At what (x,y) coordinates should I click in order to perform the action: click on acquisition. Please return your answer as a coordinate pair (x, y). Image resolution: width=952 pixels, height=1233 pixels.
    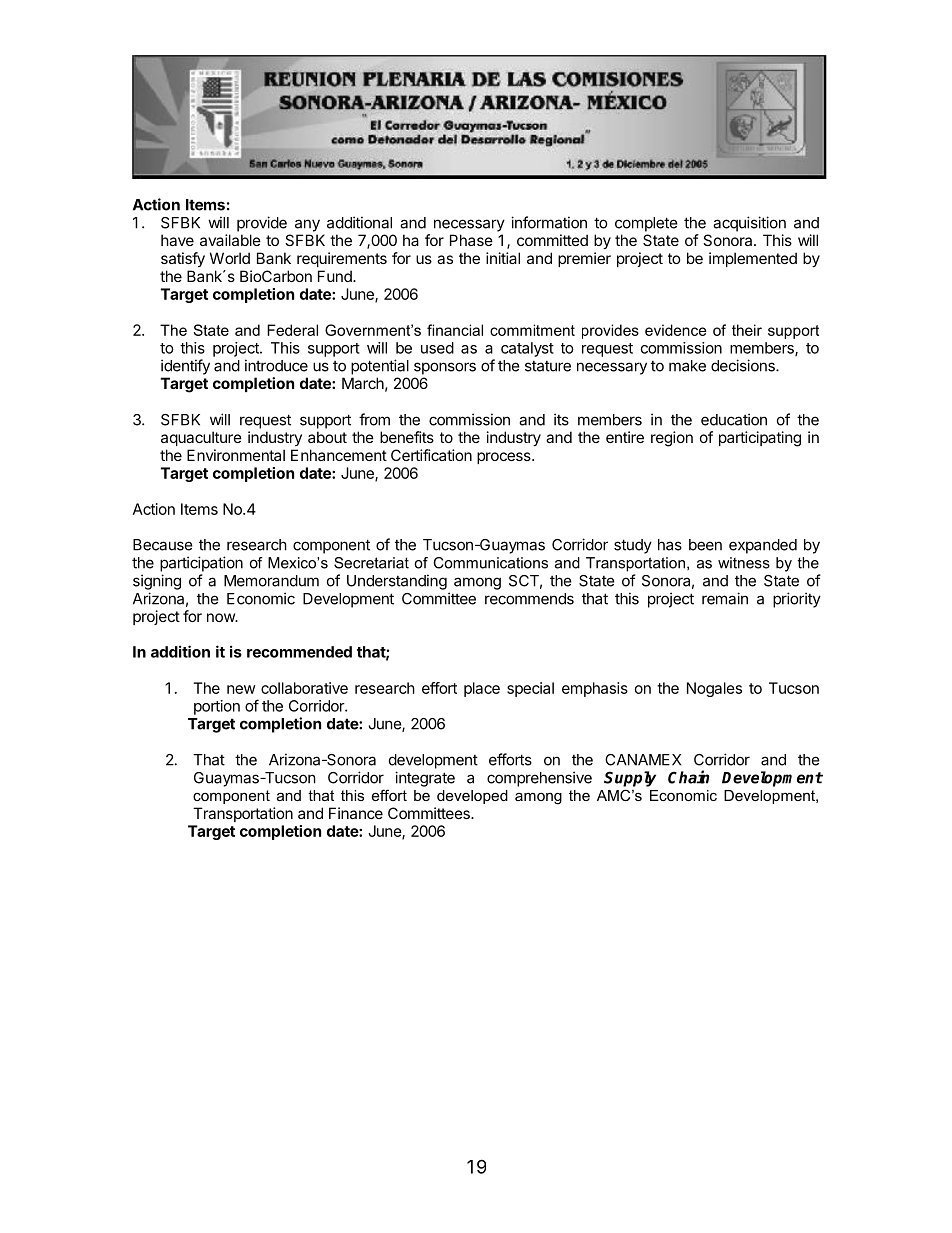
    Looking at the image, I should click on (749, 224).
